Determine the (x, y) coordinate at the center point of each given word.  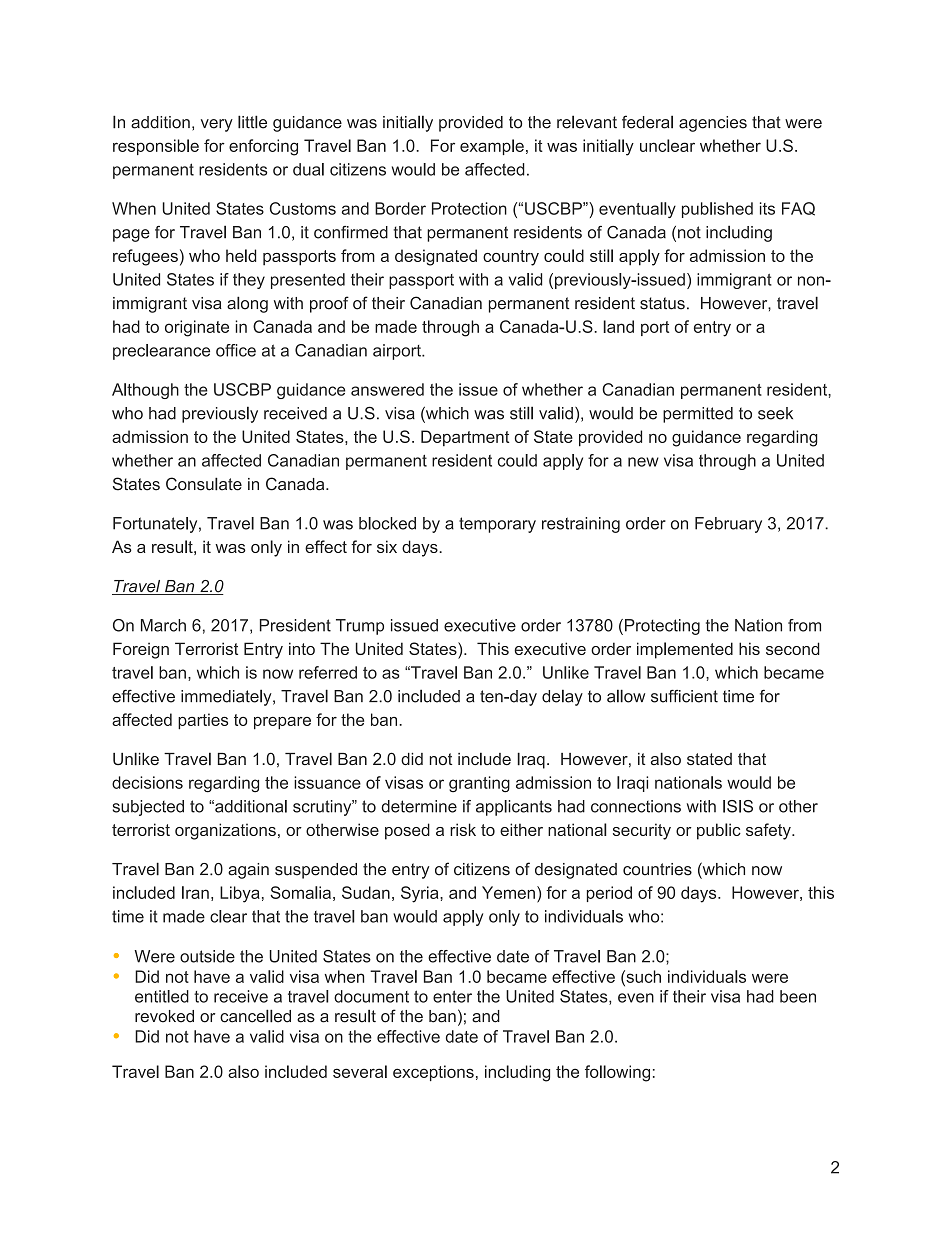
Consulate (204, 484)
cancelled (255, 1016)
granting (479, 784)
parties (203, 721)
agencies (713, 124)
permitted (698, 415)
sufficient (684, 696)
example (492, 147)
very (217, 125)
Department (465, 438)
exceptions (433, 1073)
